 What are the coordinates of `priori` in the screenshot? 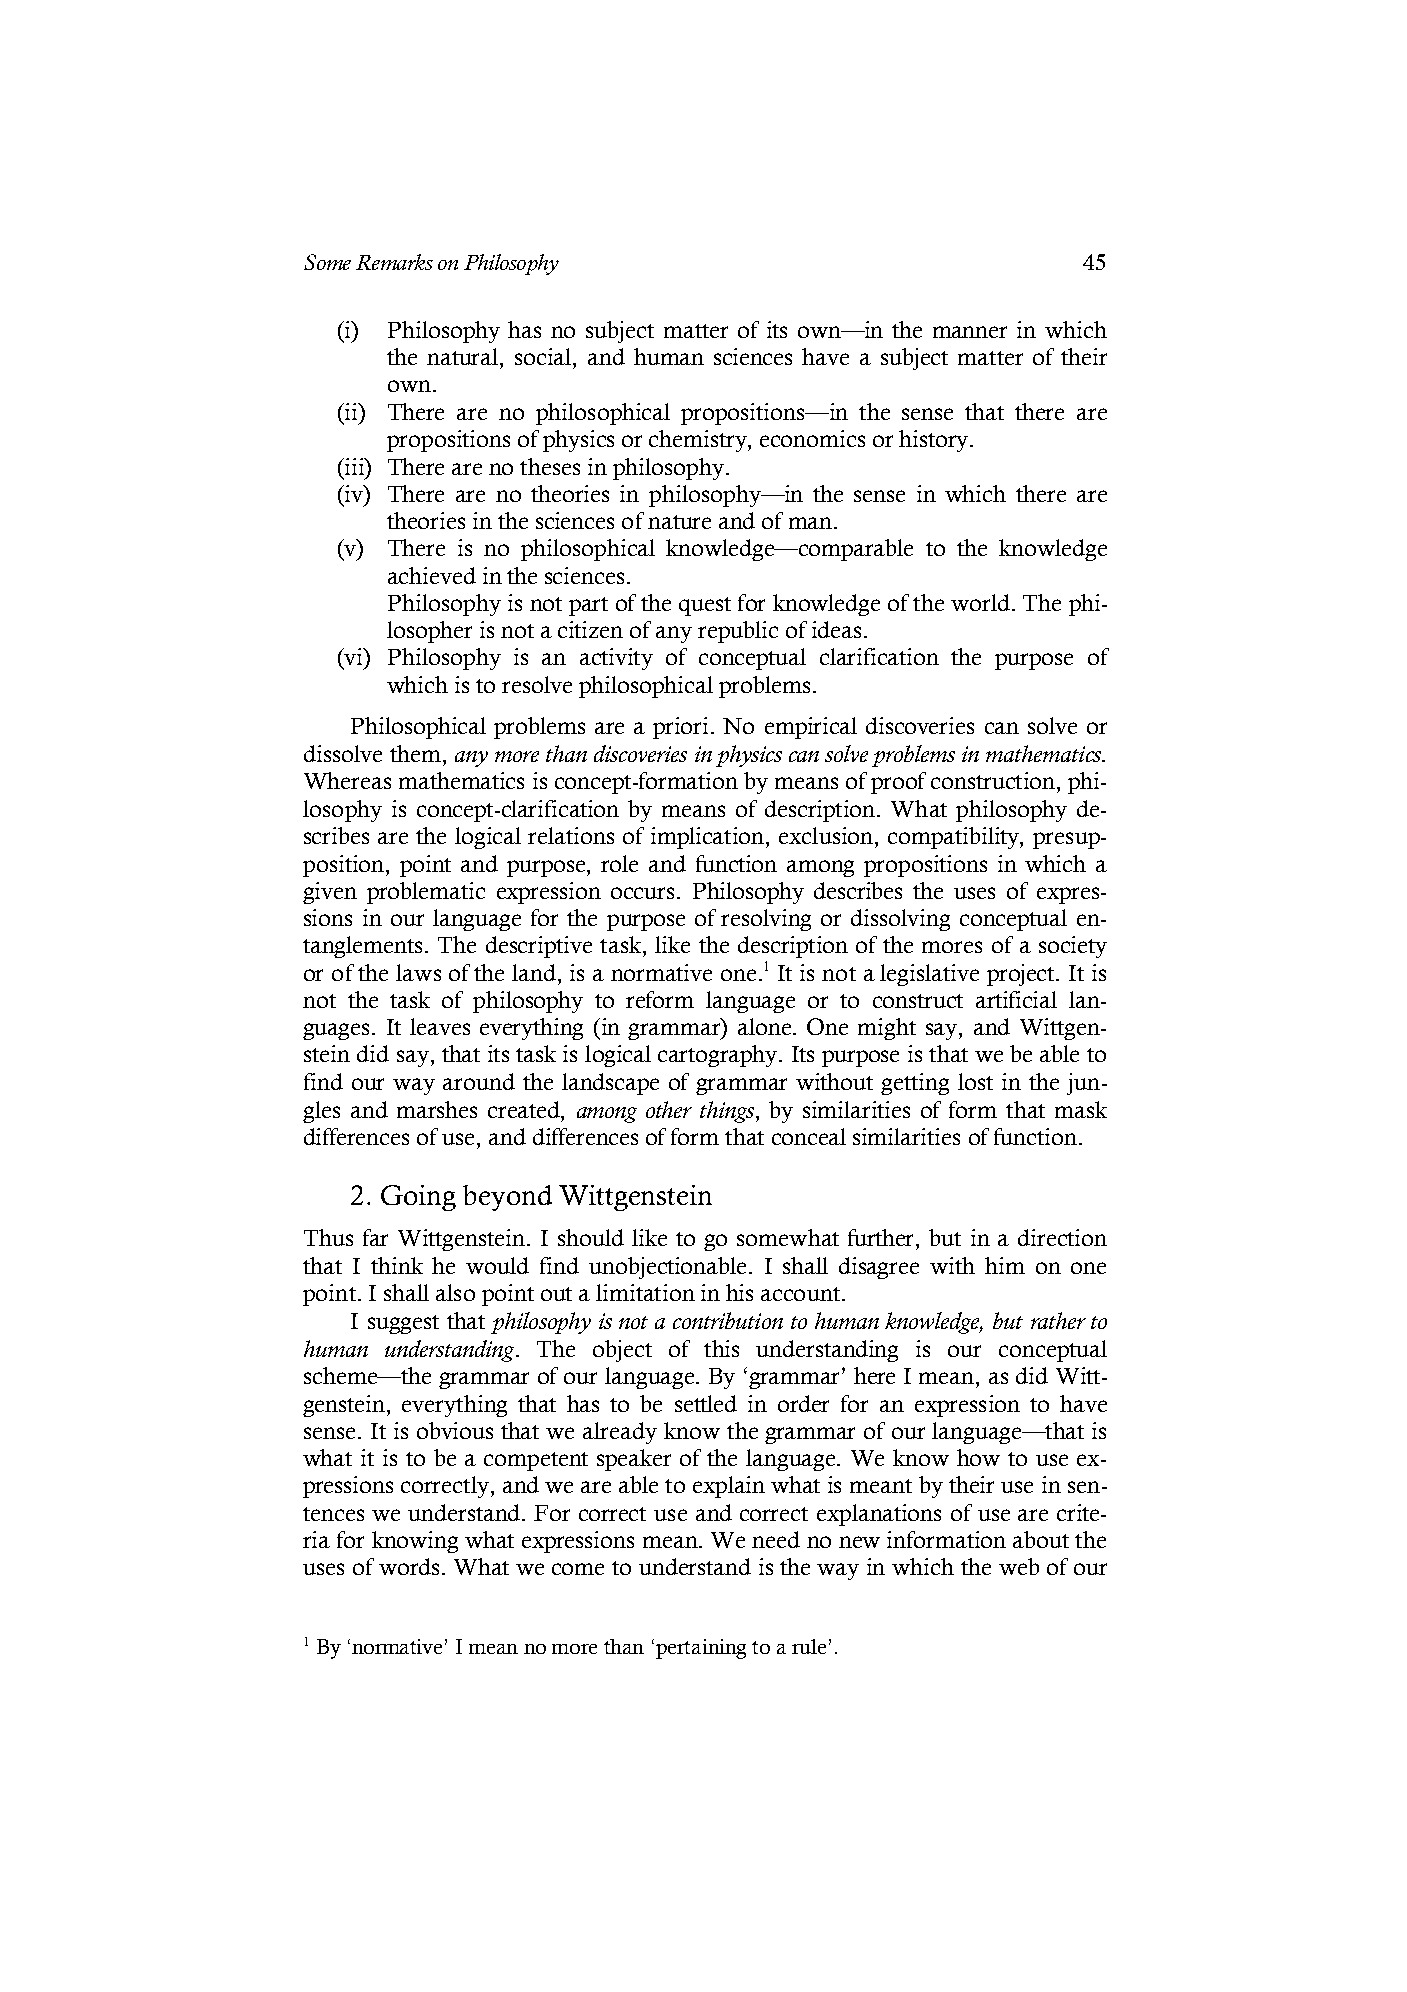 It's located at (680, 728).
